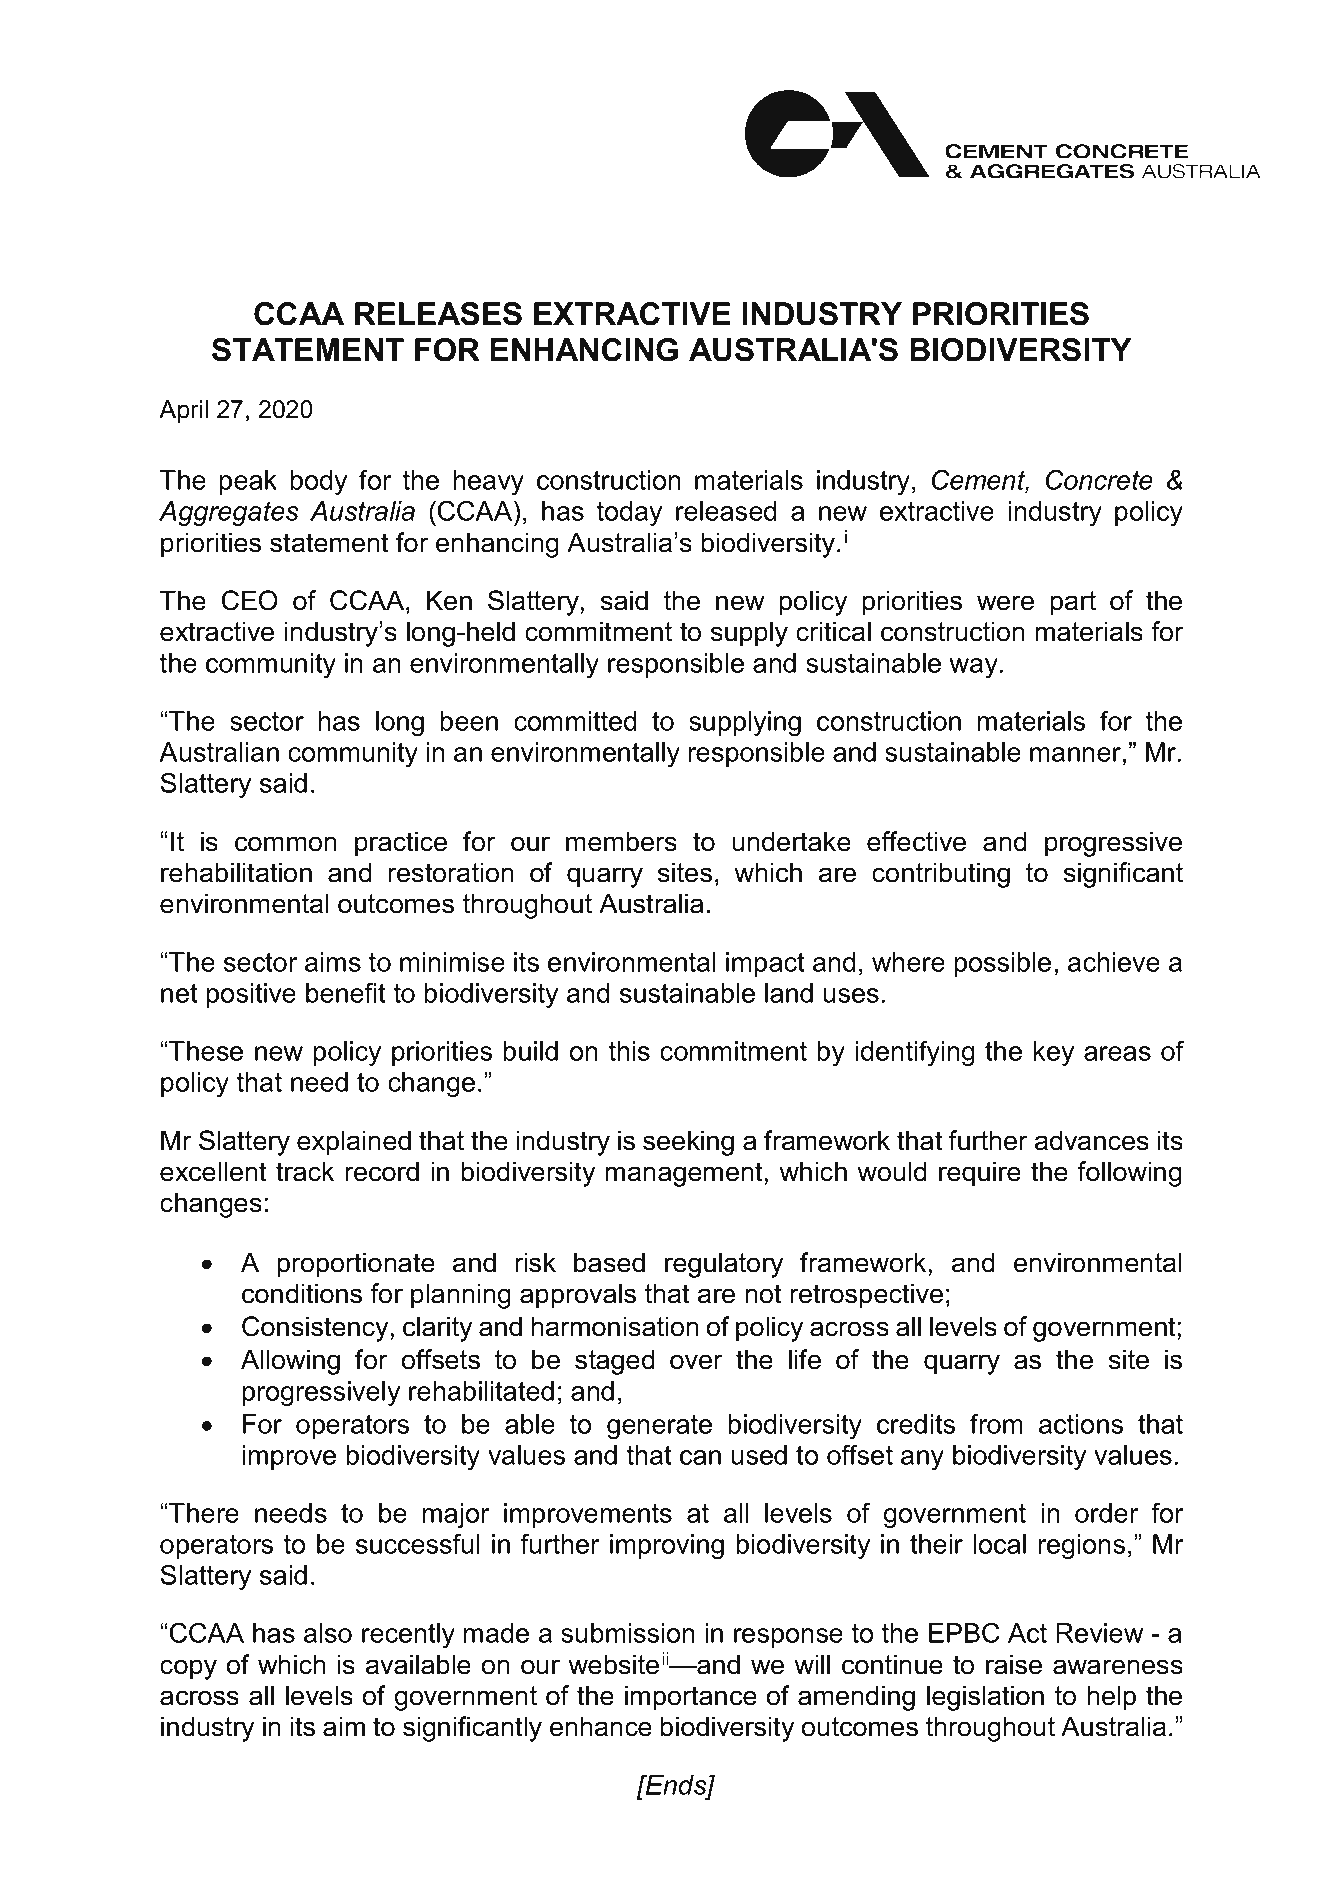 This screenshot has height=1899, width=1343. Describe the element at coordinates (691, 1698) in the screenshot. I see `importance` at that location.
